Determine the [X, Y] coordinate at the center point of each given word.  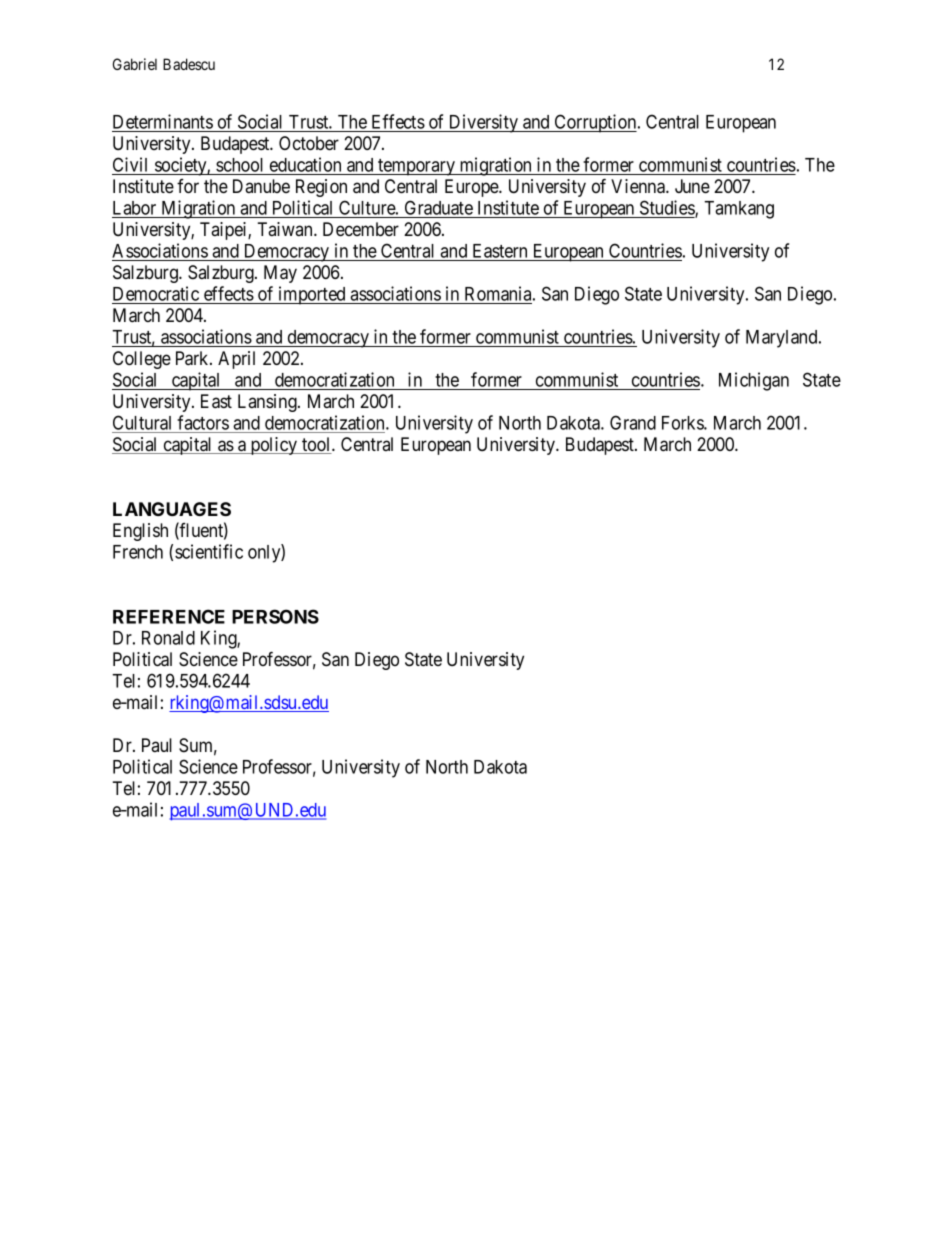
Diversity [484, 123]
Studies [667, 209]
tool [316, 445]
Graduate [438, 209]
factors [203, 422]
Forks [683, 423]
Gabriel [135, 64]
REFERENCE [169, 616]
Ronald [168, 638]
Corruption [595, 123]
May [280, 274]
